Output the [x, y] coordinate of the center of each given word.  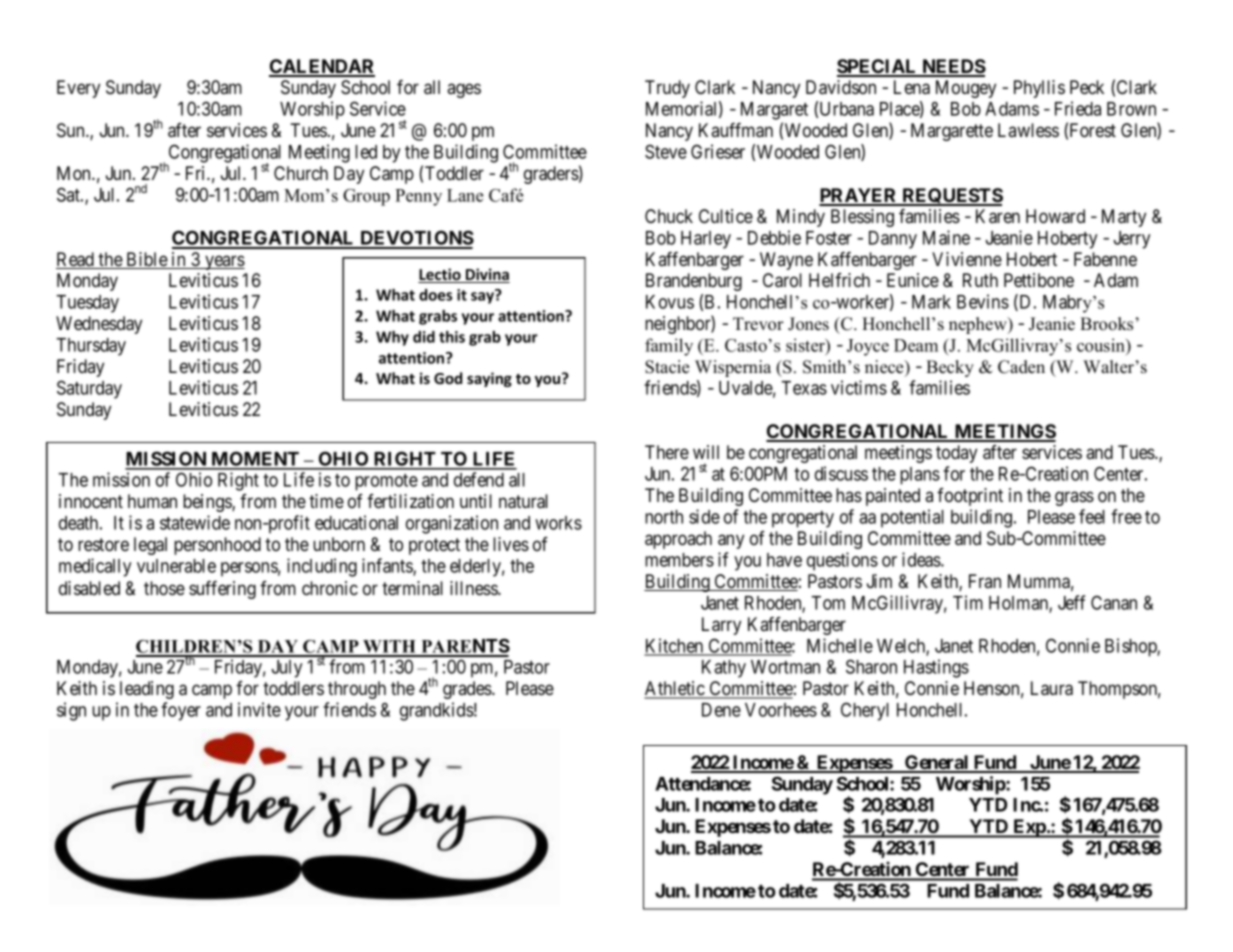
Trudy [667, 89]
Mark [931, 302]
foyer [181, 711]
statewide [195, 522]
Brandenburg [694, 282]
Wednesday [99, 325]
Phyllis [1039, 89]
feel [1092, 516]
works [558, 523]
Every [78, 89]
